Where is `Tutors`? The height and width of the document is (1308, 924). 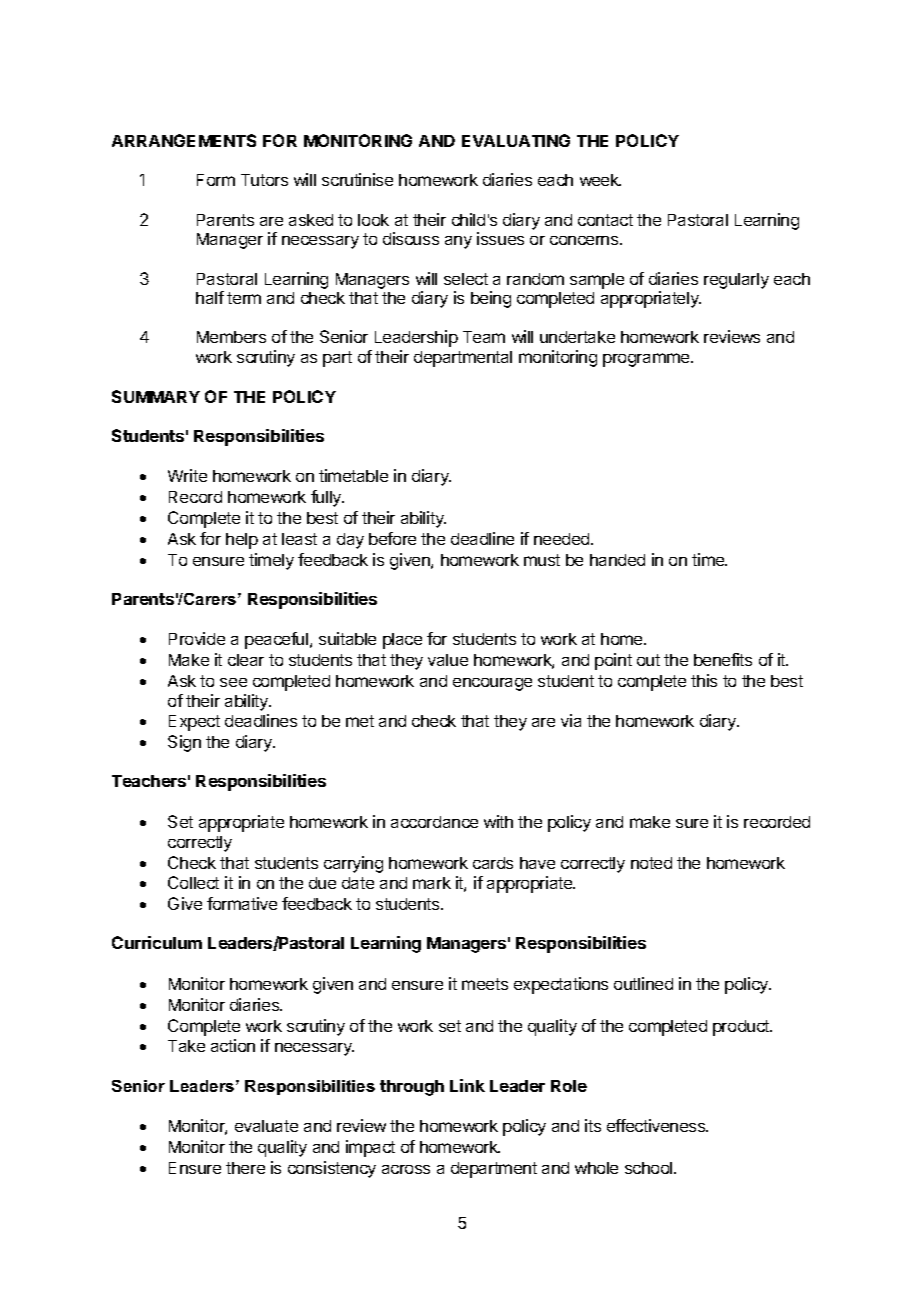 Tutors is located at coordinates (264, 180).
